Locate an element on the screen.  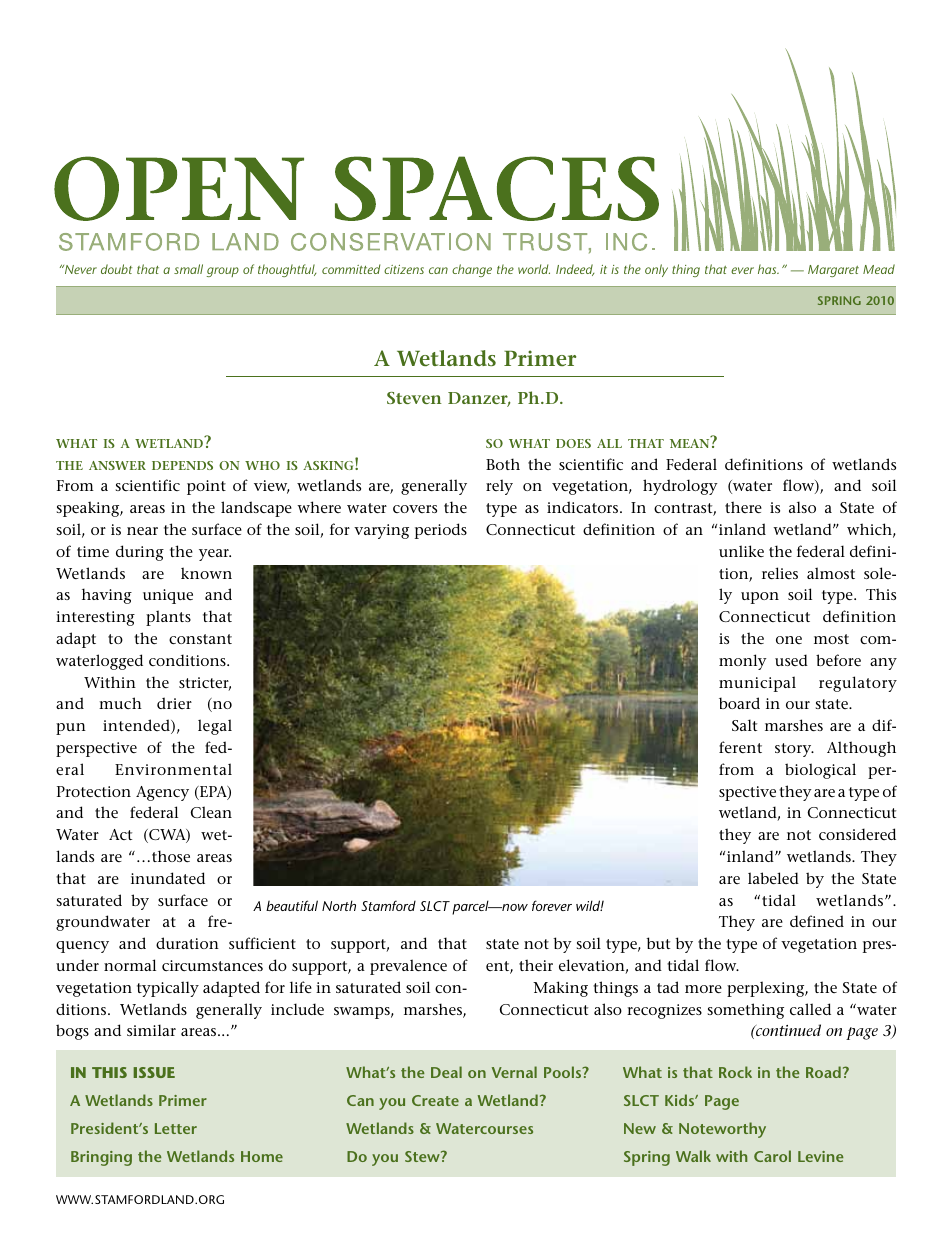
Salt is located at coordinates (744, 725).
